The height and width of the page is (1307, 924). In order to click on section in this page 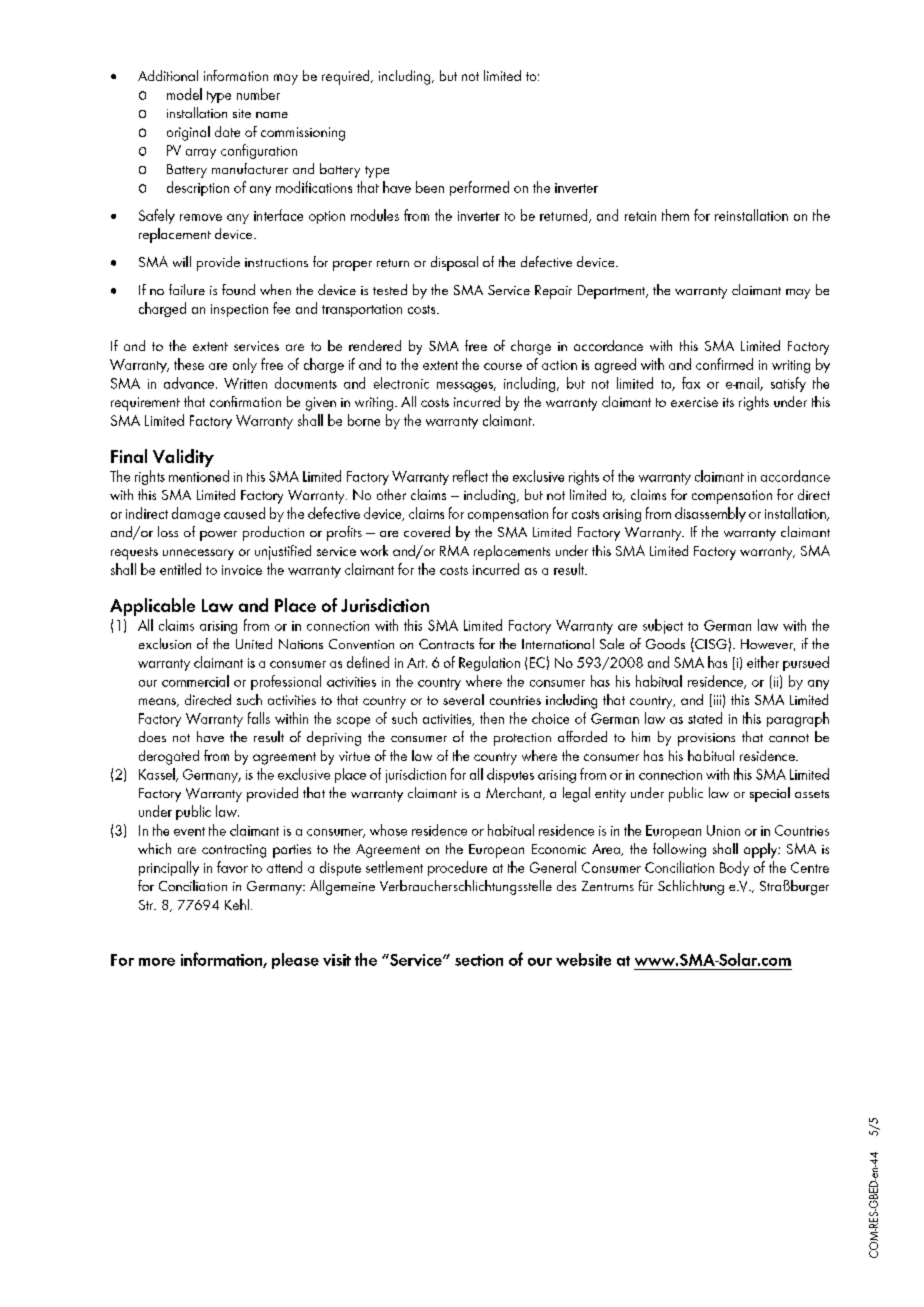, I will do `click(479, 960)`.
